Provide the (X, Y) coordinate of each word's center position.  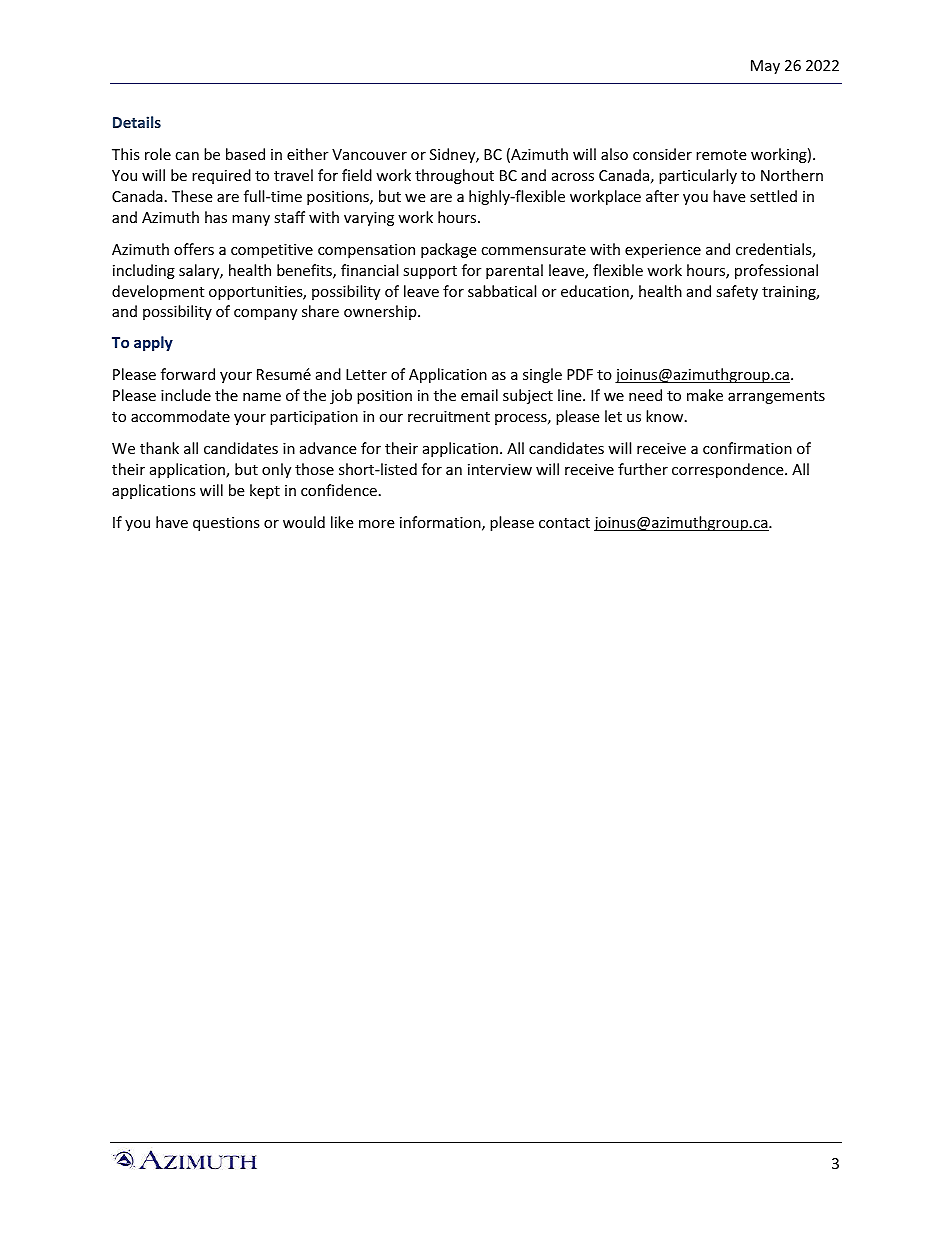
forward (188, 374)
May (765, 67)
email (479, 395)
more (377, 524)
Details (137, 122)
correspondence (729, 470)
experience (663, 251)
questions (226, 524)
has (216, 217)
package (449, 250)
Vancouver (369, 154)
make (705, 395)
